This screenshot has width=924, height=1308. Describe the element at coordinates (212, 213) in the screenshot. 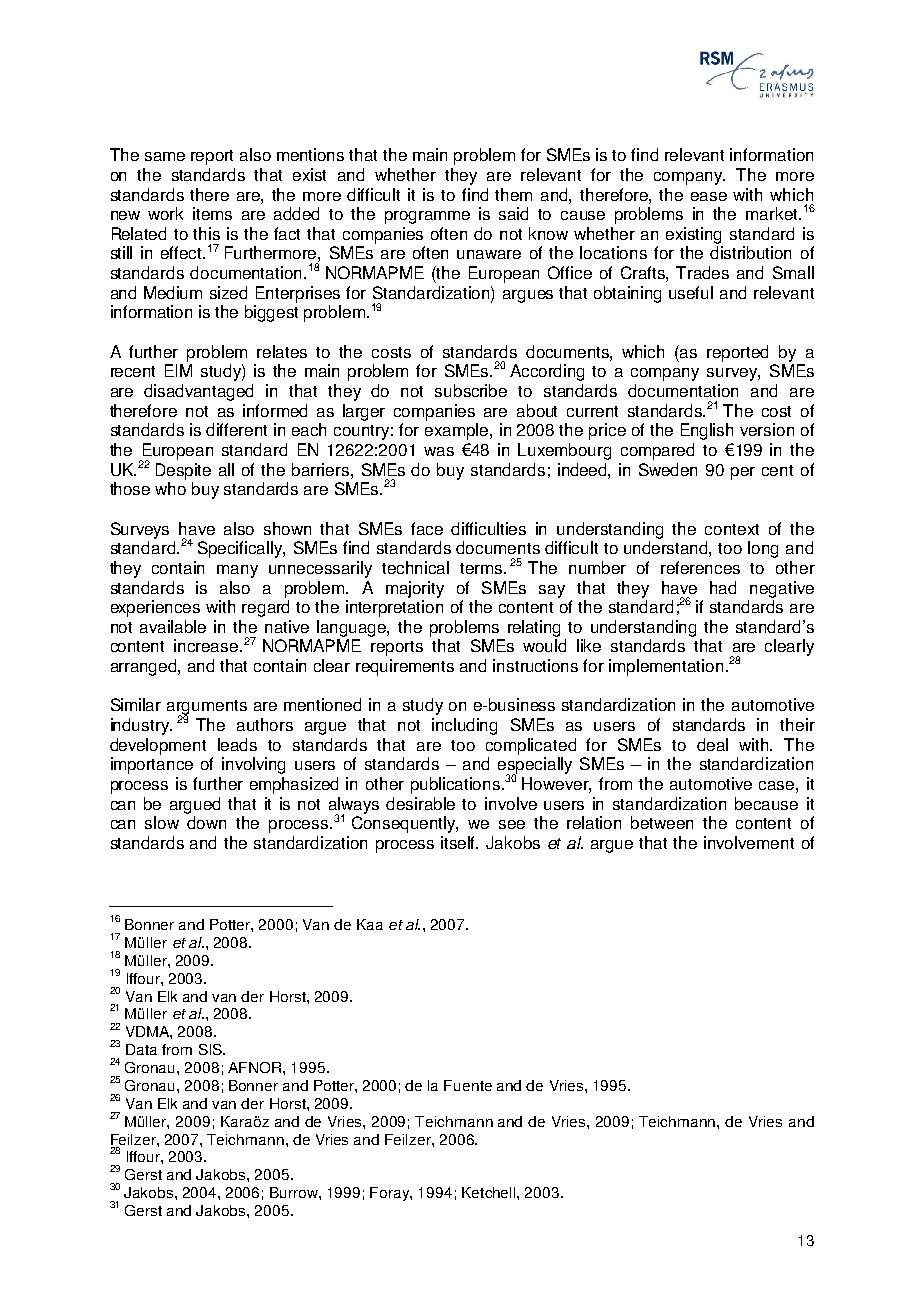

I see `items` at that location.
